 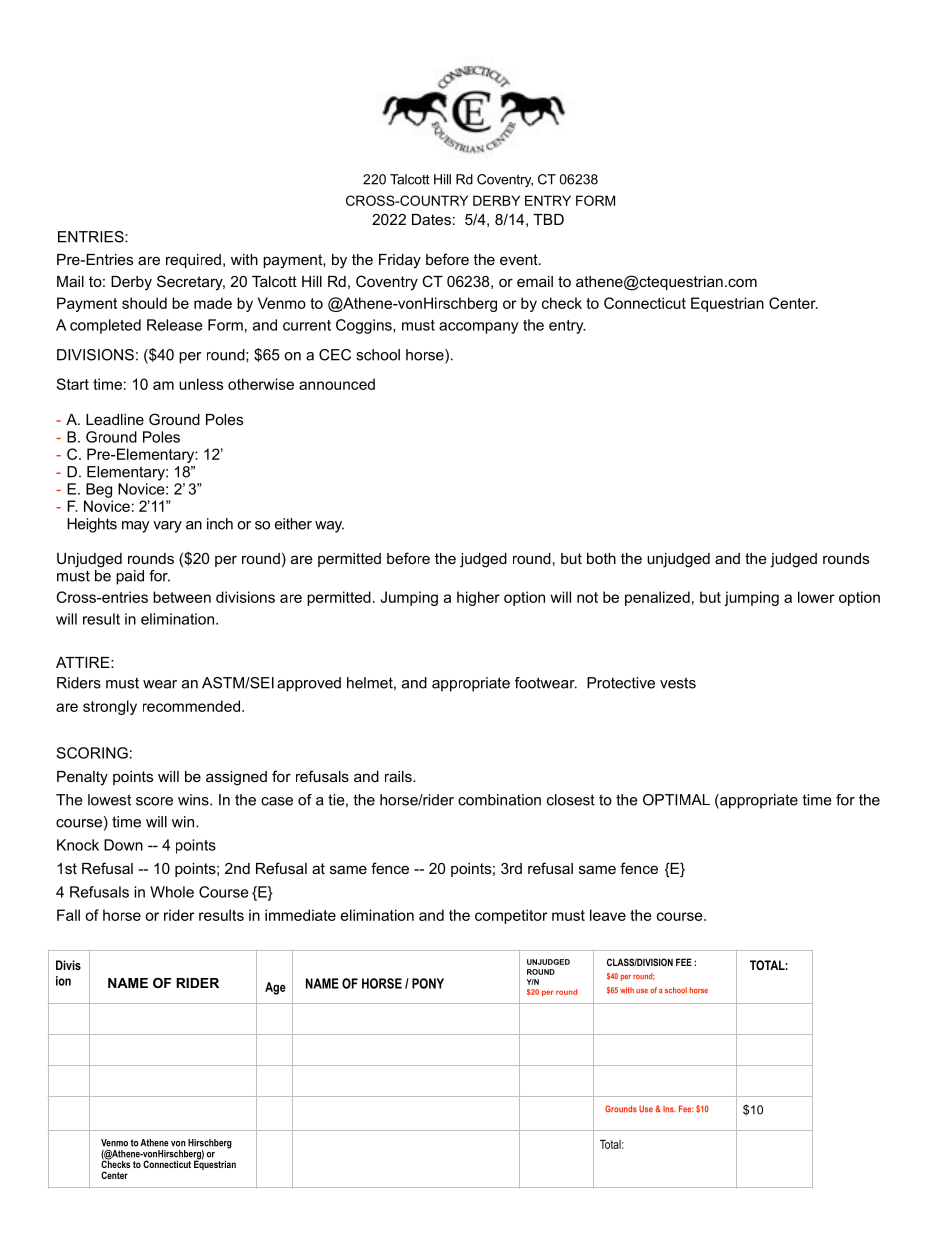 I want to click on recommended, so click(x=191, y=706).
